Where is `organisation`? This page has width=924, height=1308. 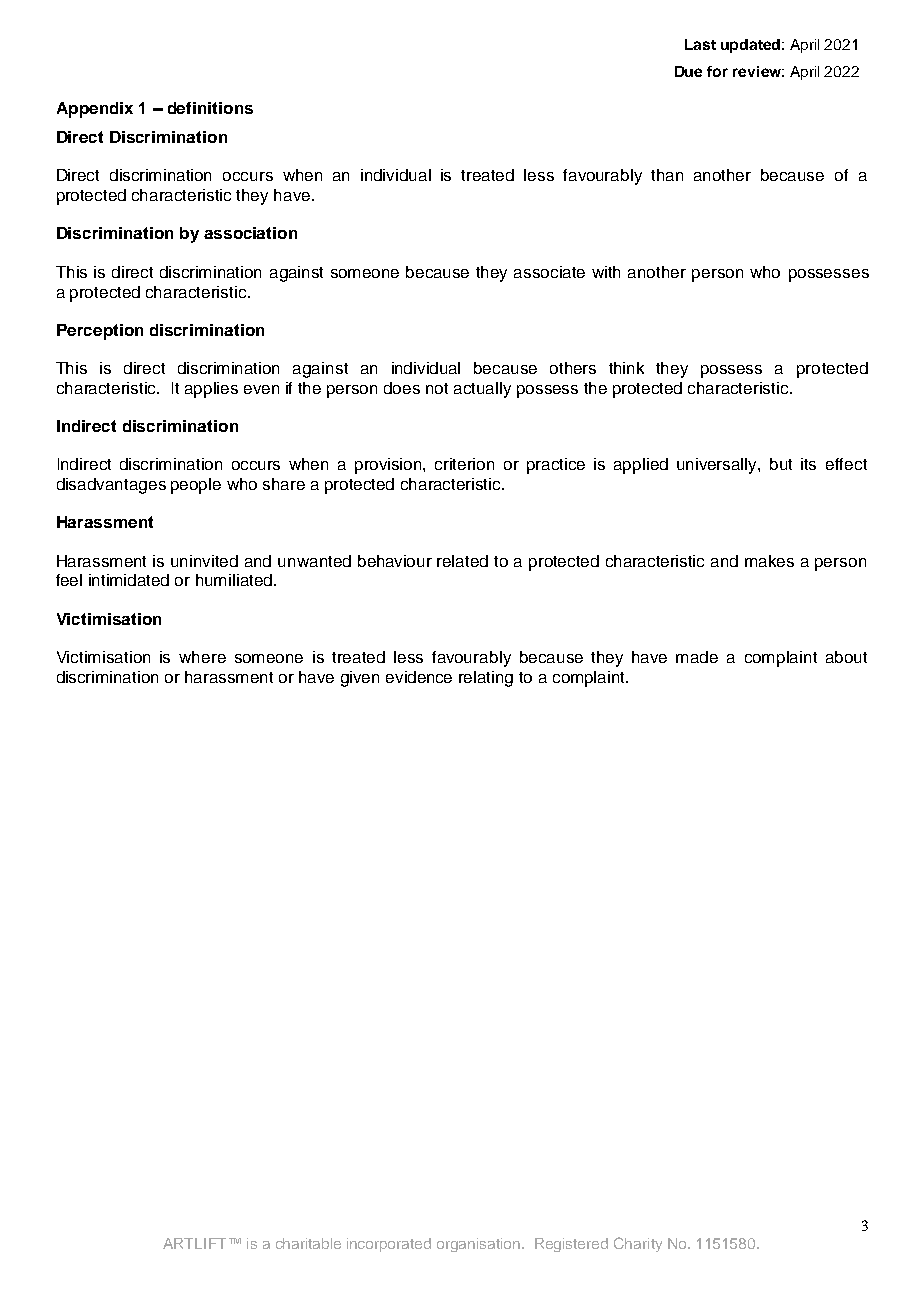
organisation is located at coordinates (480, 1245).
